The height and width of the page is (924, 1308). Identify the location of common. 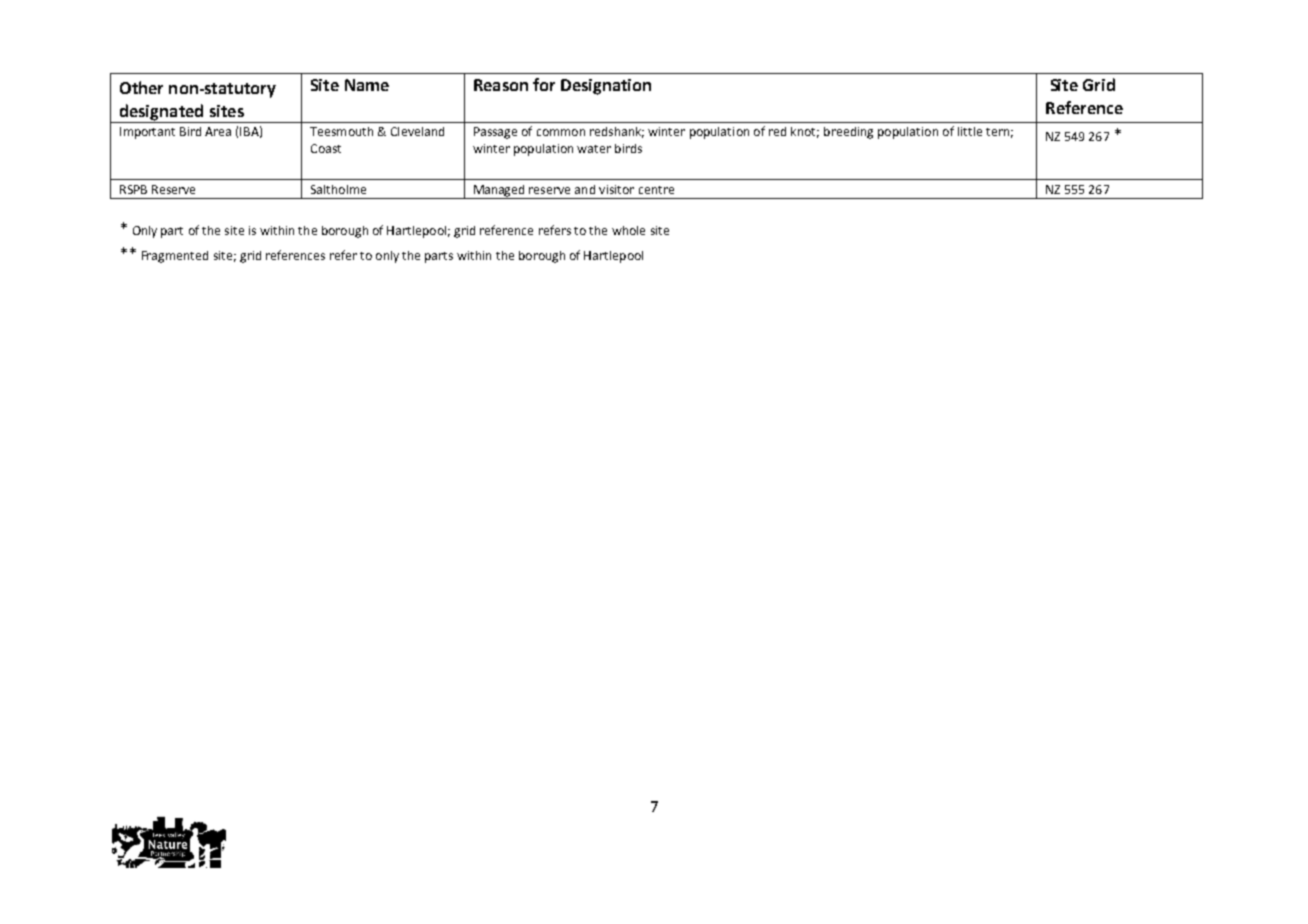
(561, 132).
